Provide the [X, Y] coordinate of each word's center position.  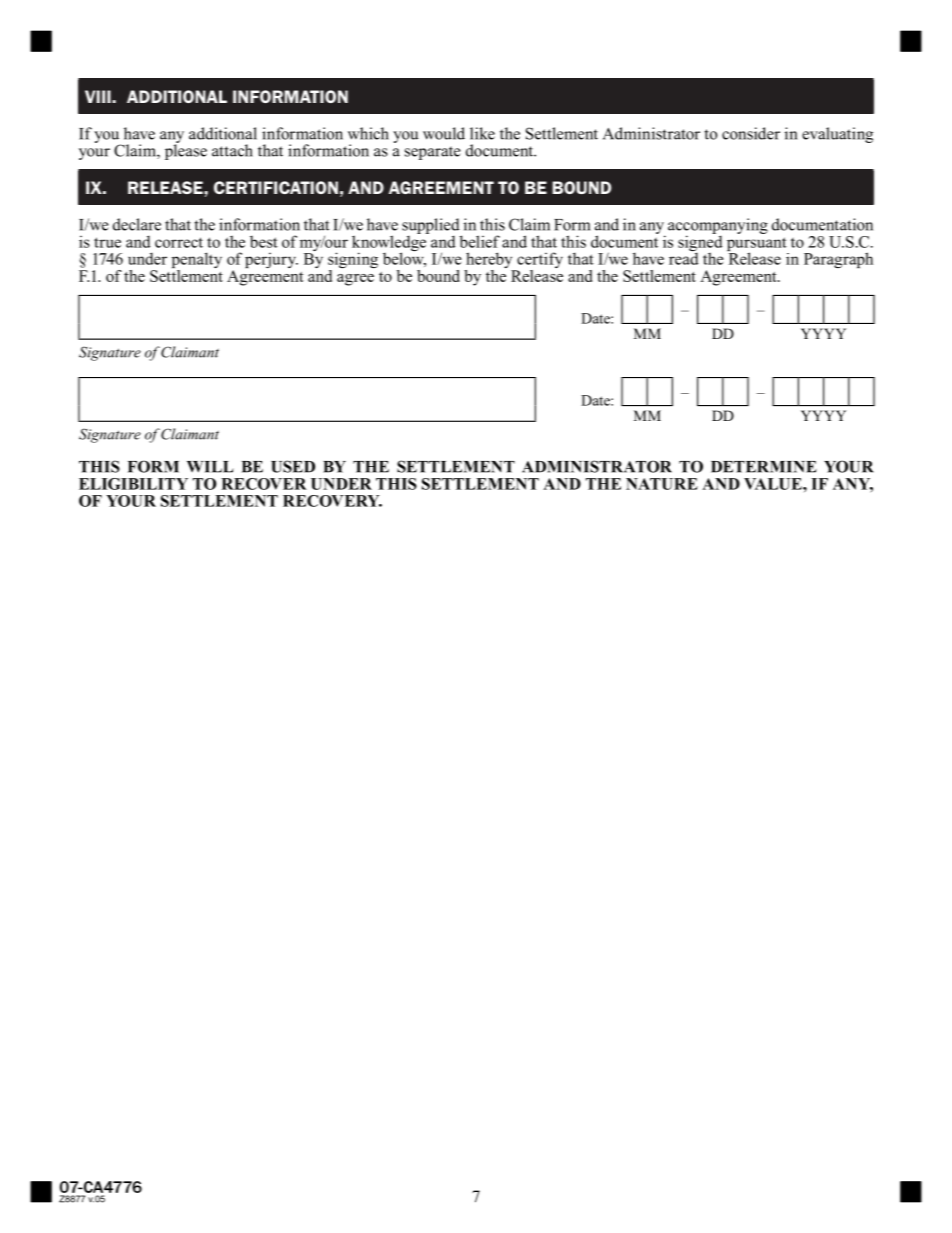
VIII [99, 96]
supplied [432, 227]
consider [751, 133]
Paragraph [838, 260]
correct [179, 242]
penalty [197, 261]
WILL [210, 467]
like [482, 133]
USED [293, 466]
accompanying [718, 227]
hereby [489, 261]
